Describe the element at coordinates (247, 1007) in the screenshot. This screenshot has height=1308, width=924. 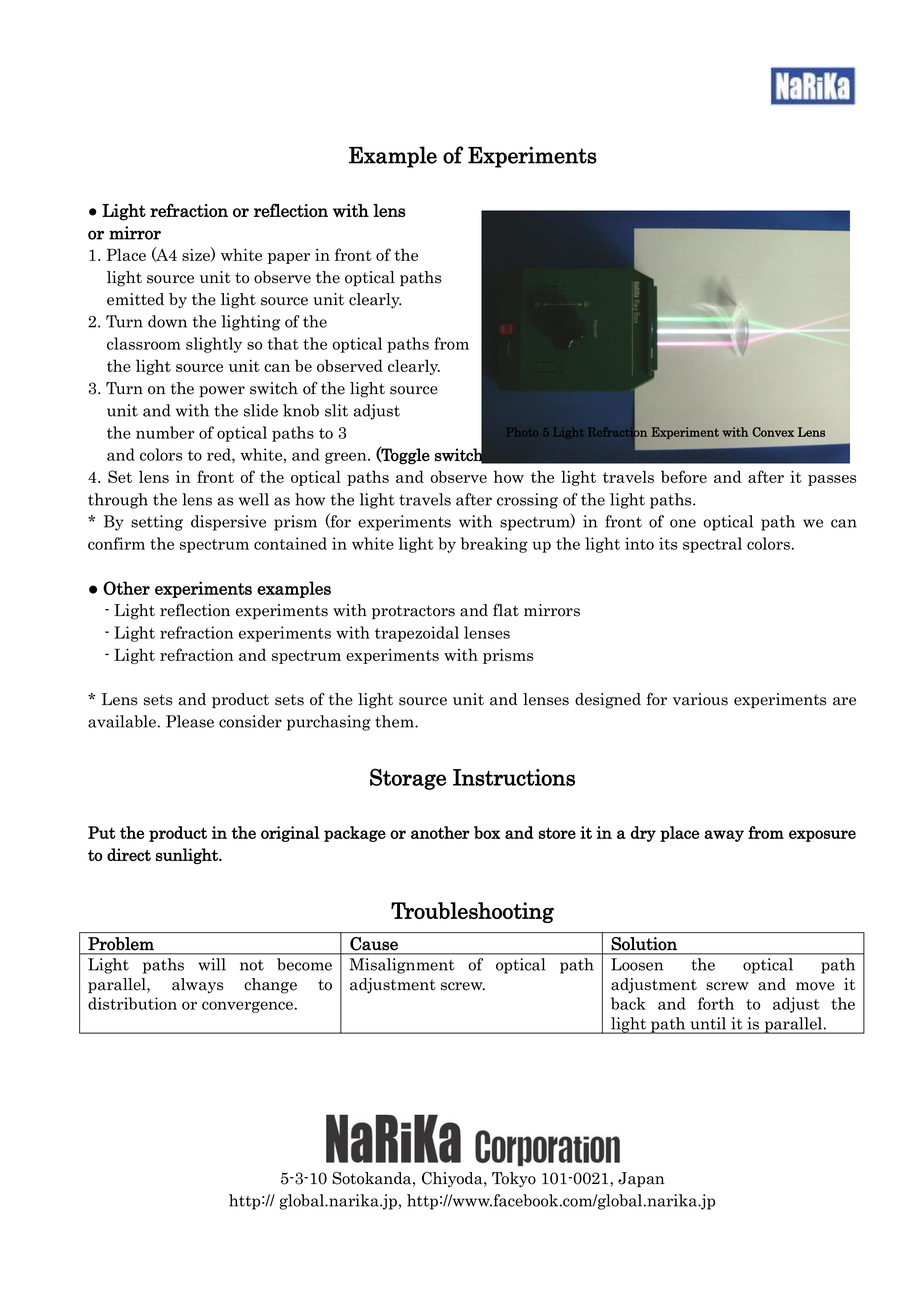
I see `convergence` at that location.
